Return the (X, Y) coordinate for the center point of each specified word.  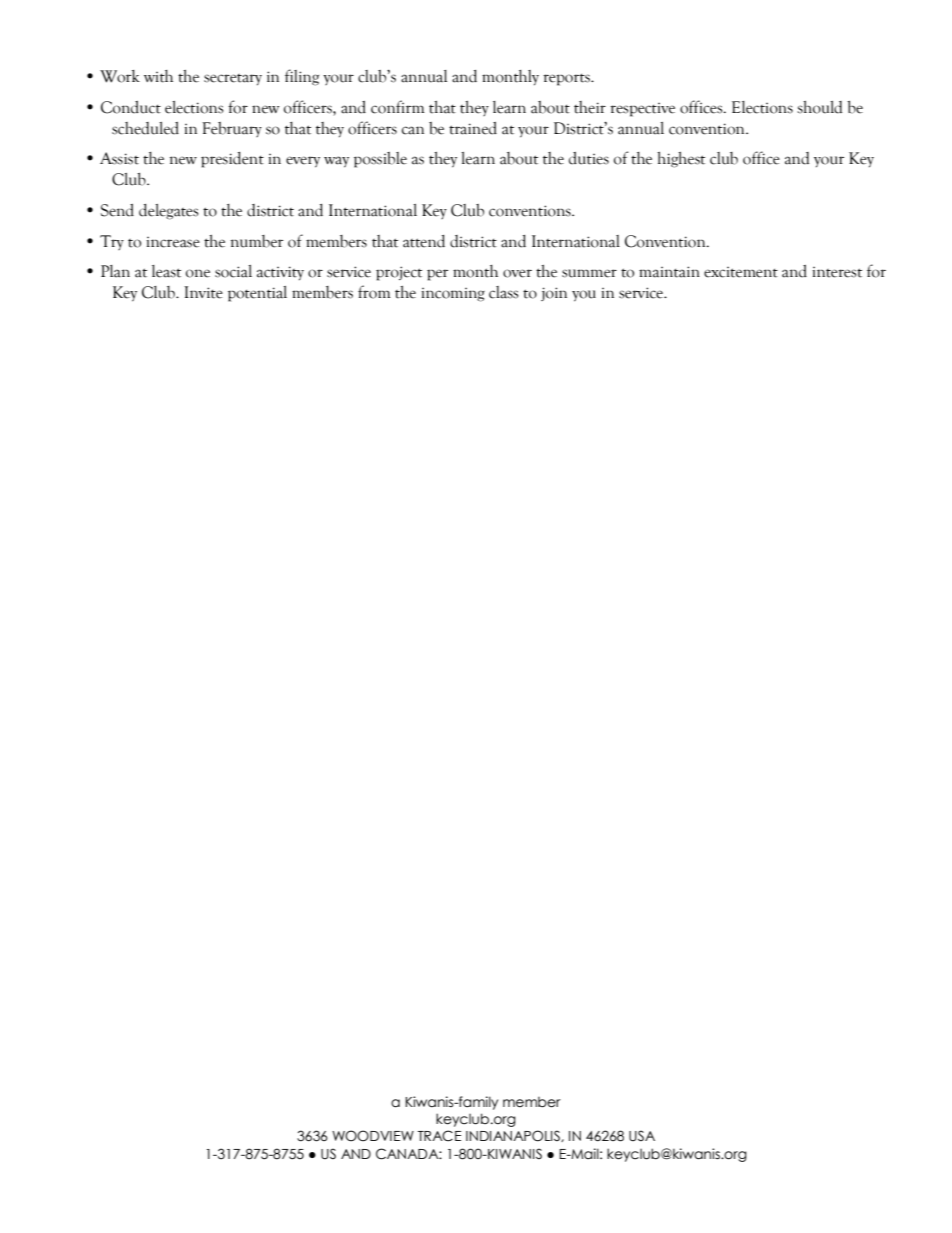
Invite (203, 292)
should (819, 107)
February (232, 129)
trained (473, 128)
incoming (453, 295)
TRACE (439, 1136)
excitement (741, 272)
